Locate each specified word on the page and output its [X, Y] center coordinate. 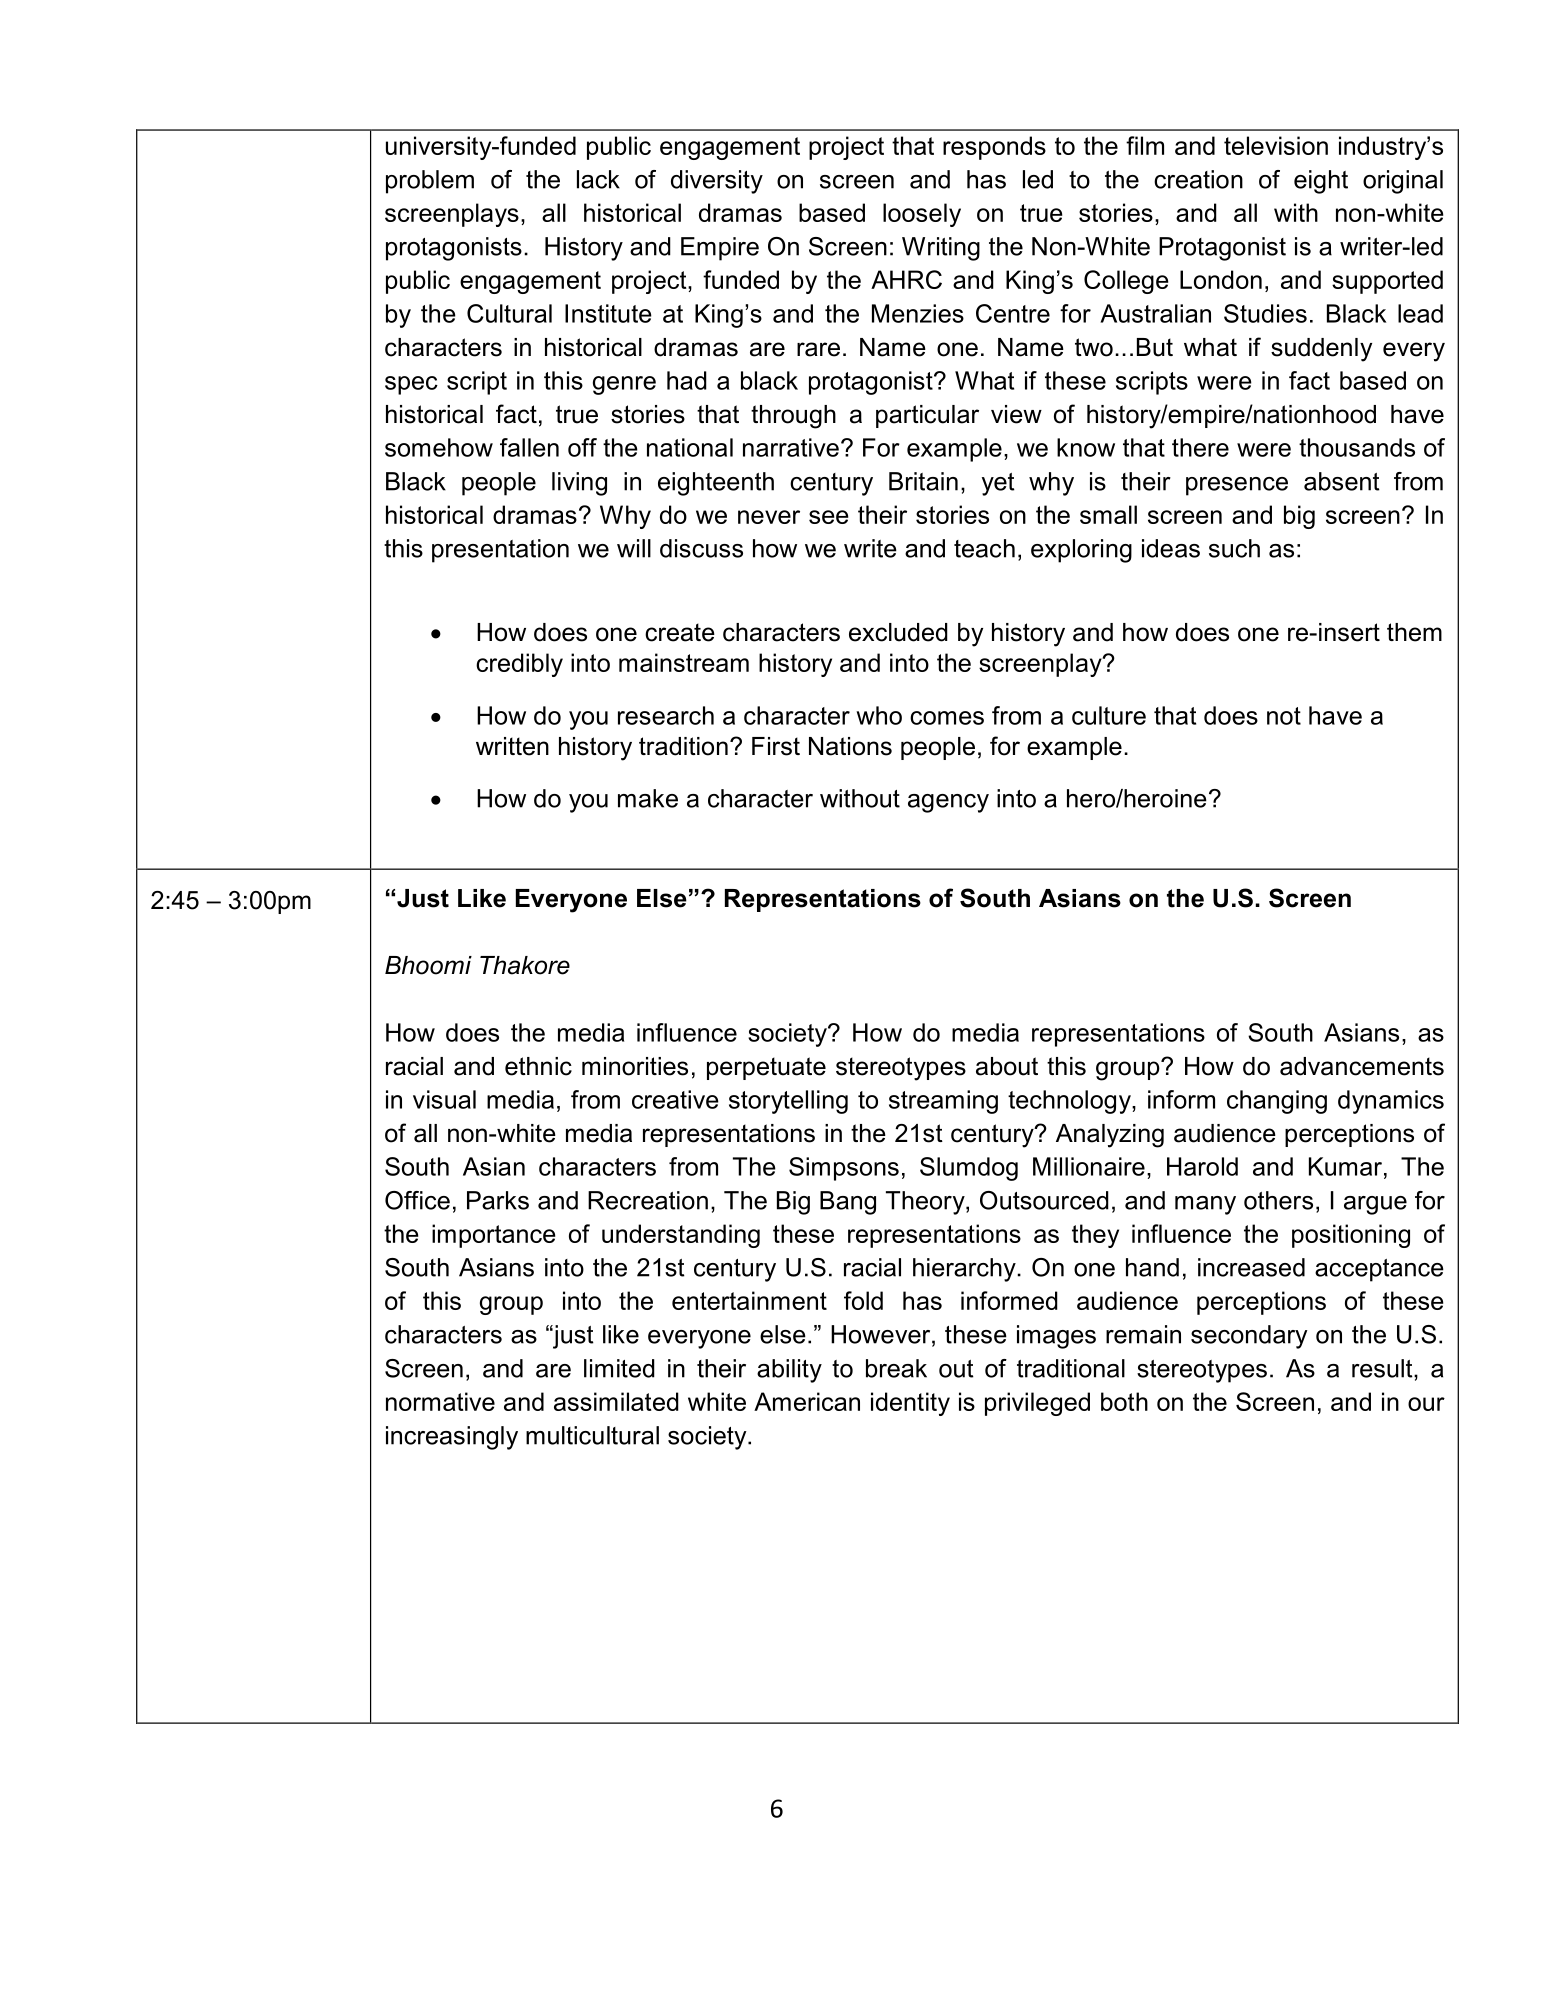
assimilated [616, 1401]
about [1007, 1066]
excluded [898, 632]
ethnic [538, 1066]
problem [430, 182]
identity [910, 1404]
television [1276, 145]
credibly [519, 665]
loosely [922, 215]
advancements [1362, 1066]
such [1234, 548]
